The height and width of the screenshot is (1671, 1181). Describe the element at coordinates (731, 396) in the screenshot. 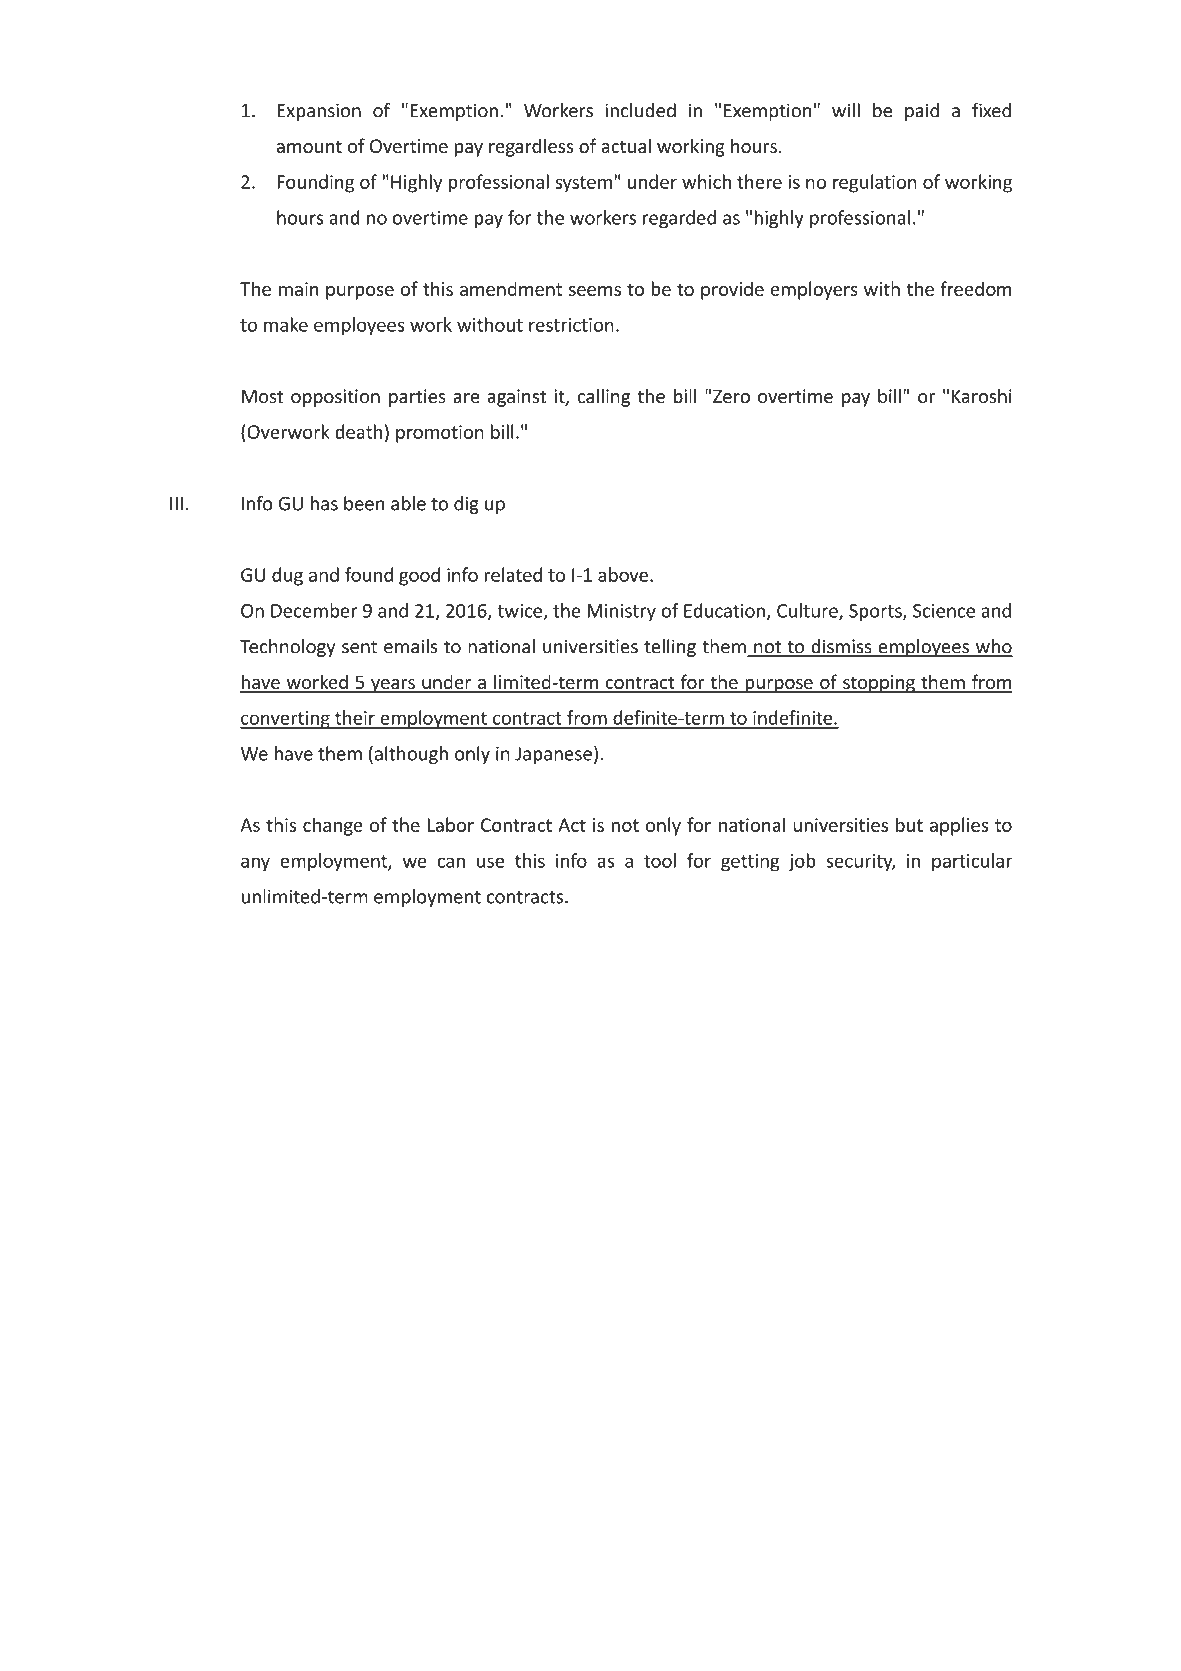

I see `Zero` at that location.
